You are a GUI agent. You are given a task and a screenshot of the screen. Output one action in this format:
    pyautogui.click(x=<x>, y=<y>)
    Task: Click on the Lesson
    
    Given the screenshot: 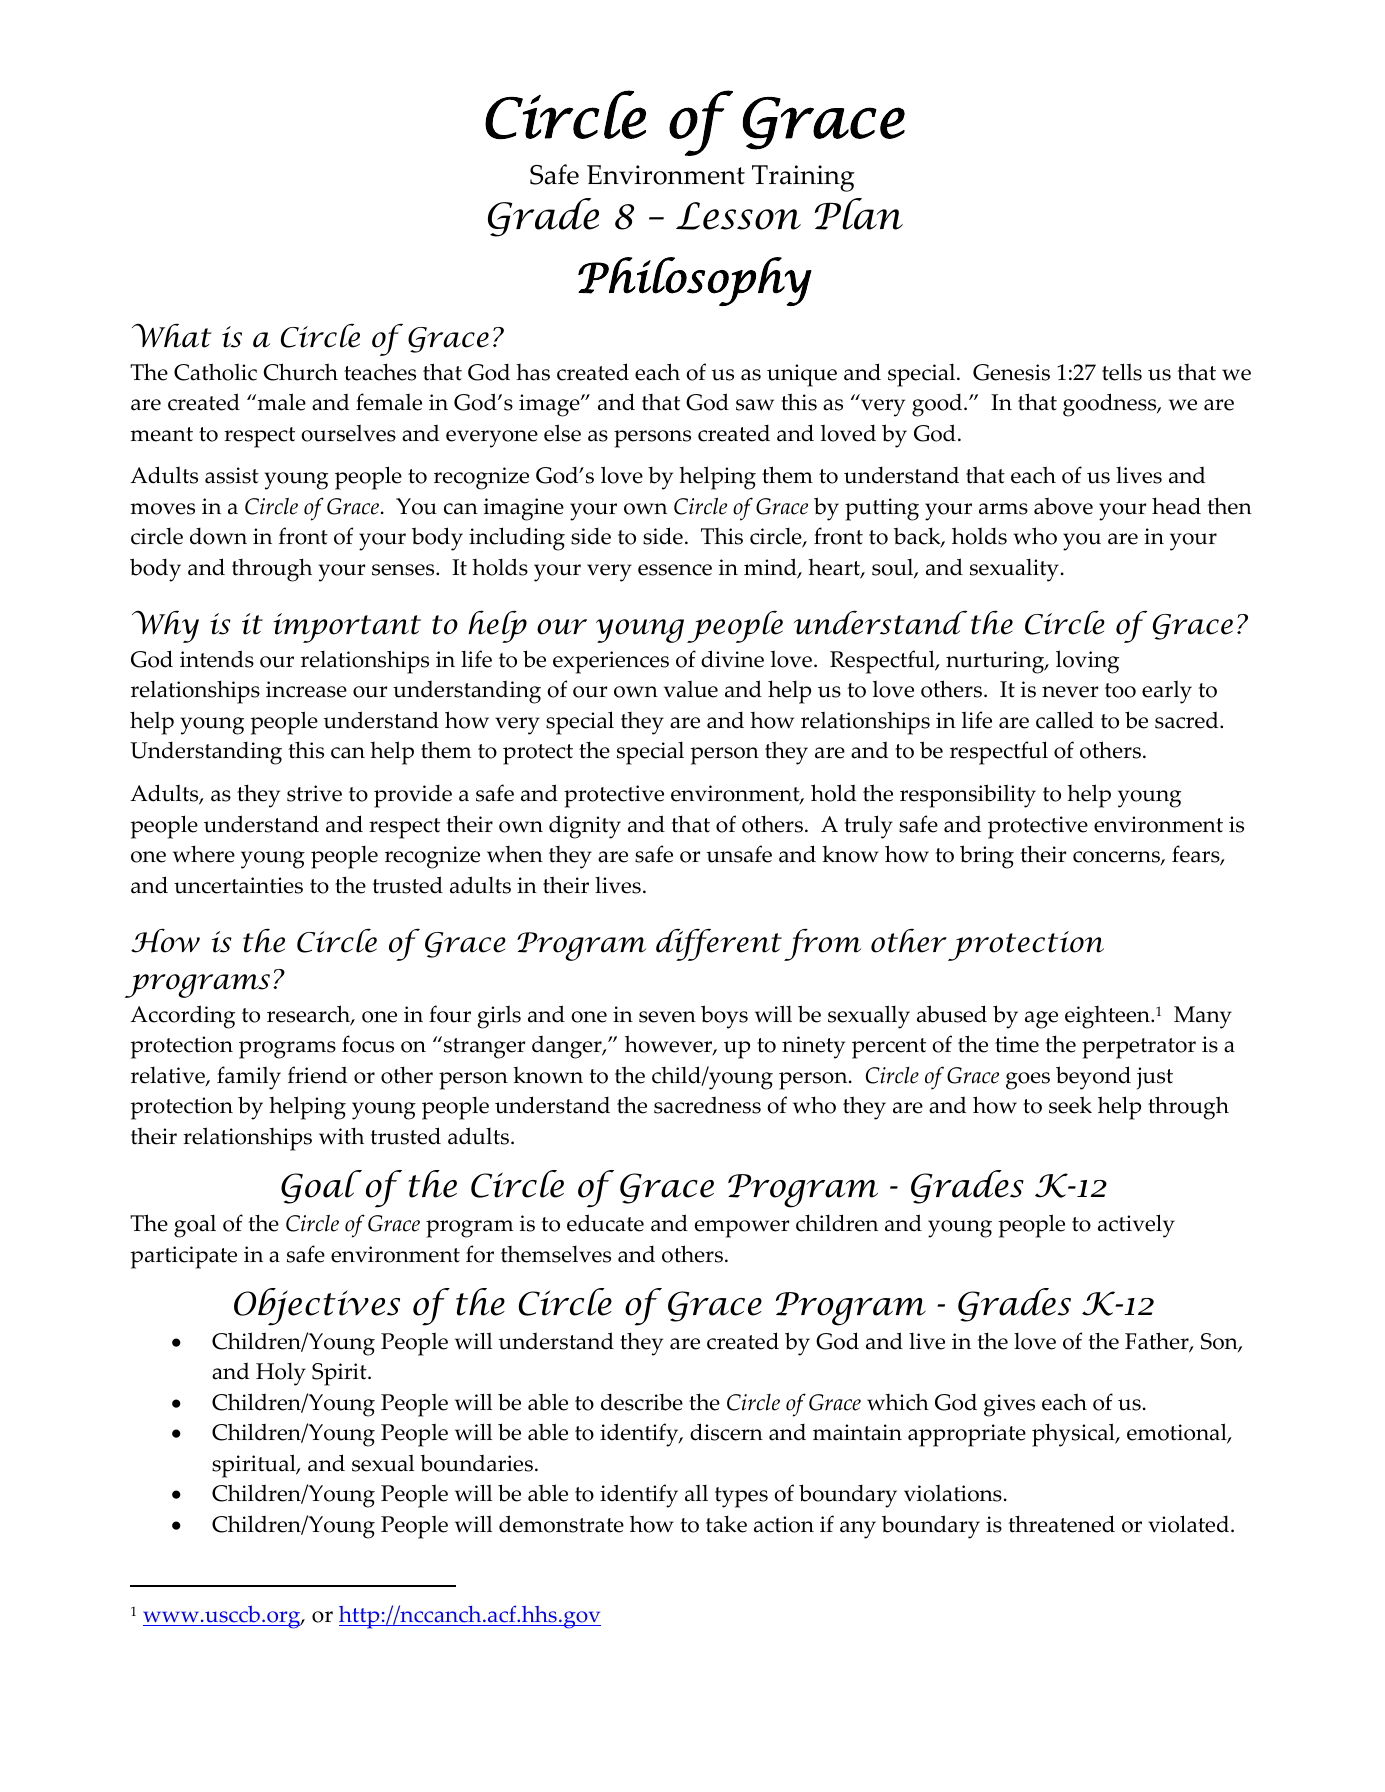 What is the action you would take?
    pyautogui.click(x=738, y=216)
